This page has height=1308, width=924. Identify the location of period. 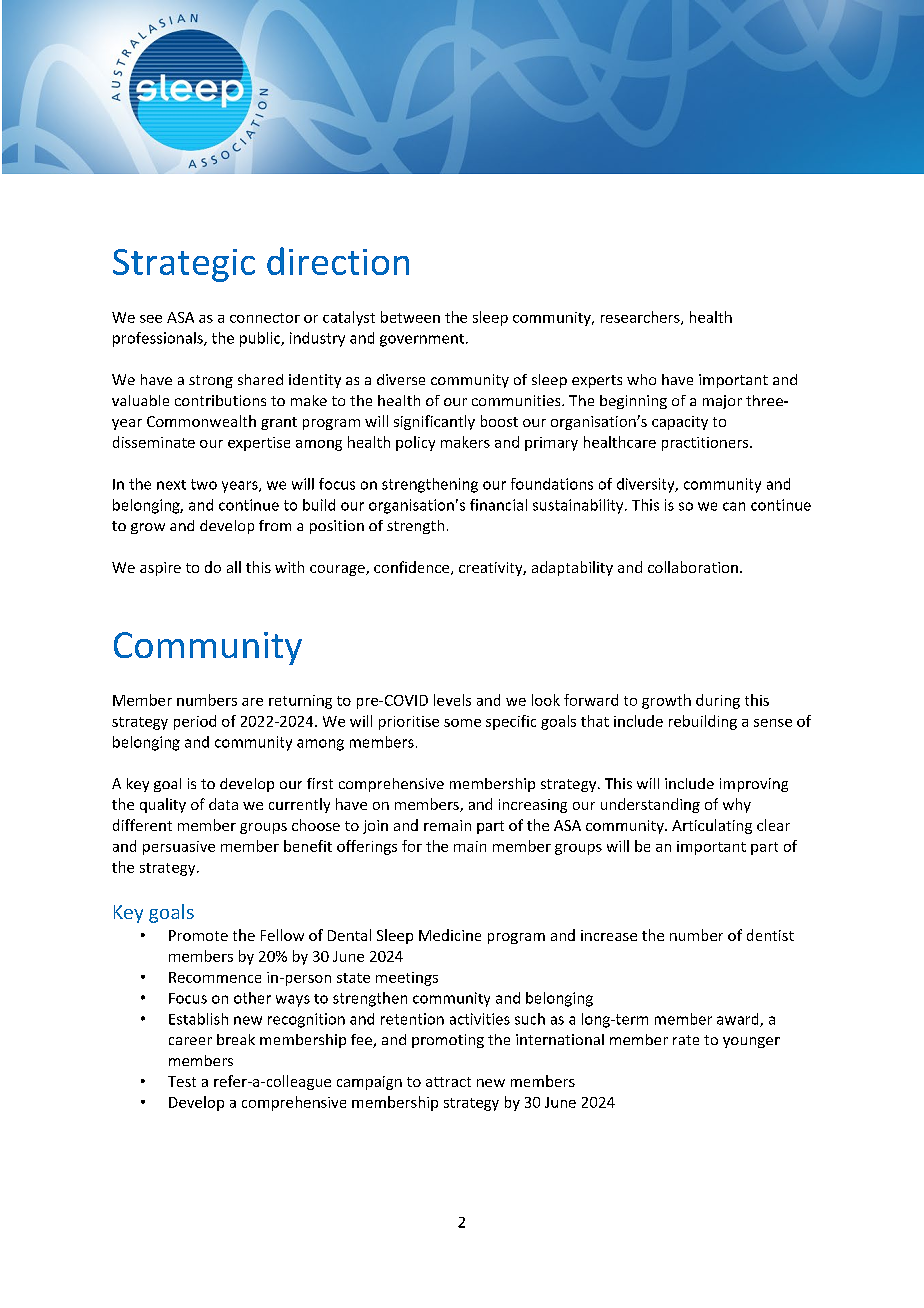
(195, 722).
